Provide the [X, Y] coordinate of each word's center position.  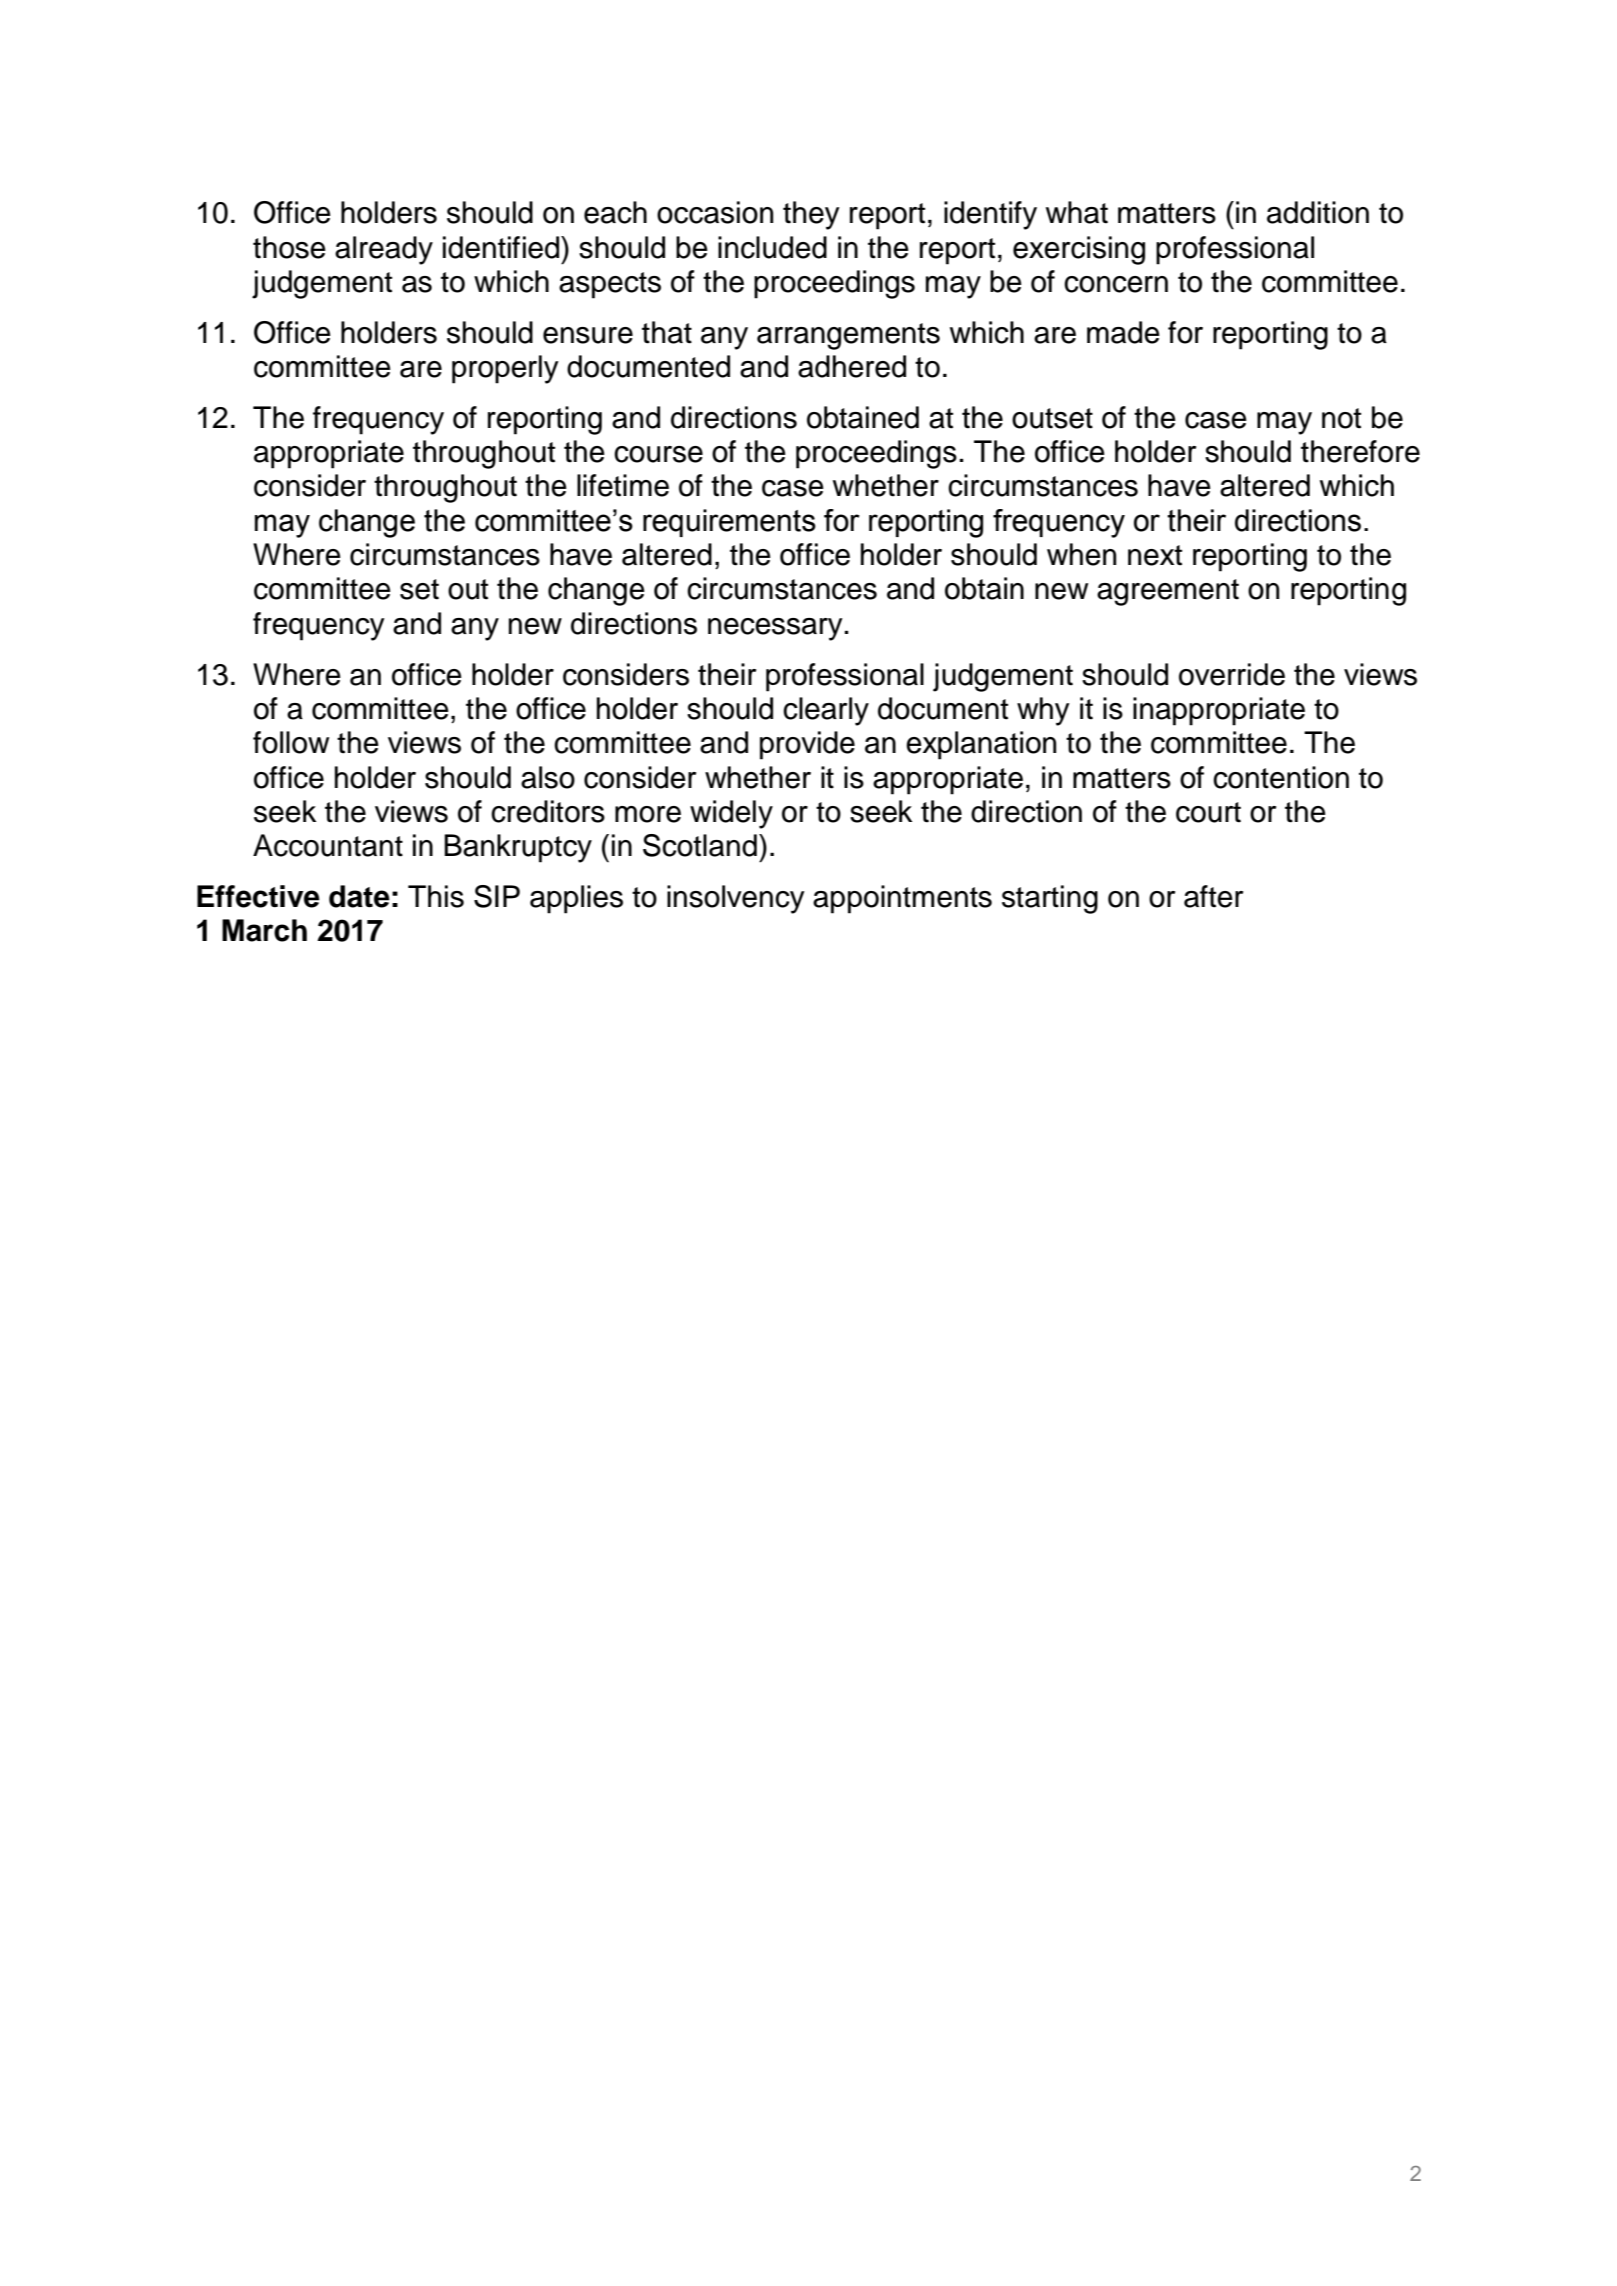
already [384, 250]
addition [1318, 212]
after [1213, 896]
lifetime [623, 485]
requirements [729, 523]
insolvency [736, 899]
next [1155, 555]
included [772, 247]
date [359, 896]
